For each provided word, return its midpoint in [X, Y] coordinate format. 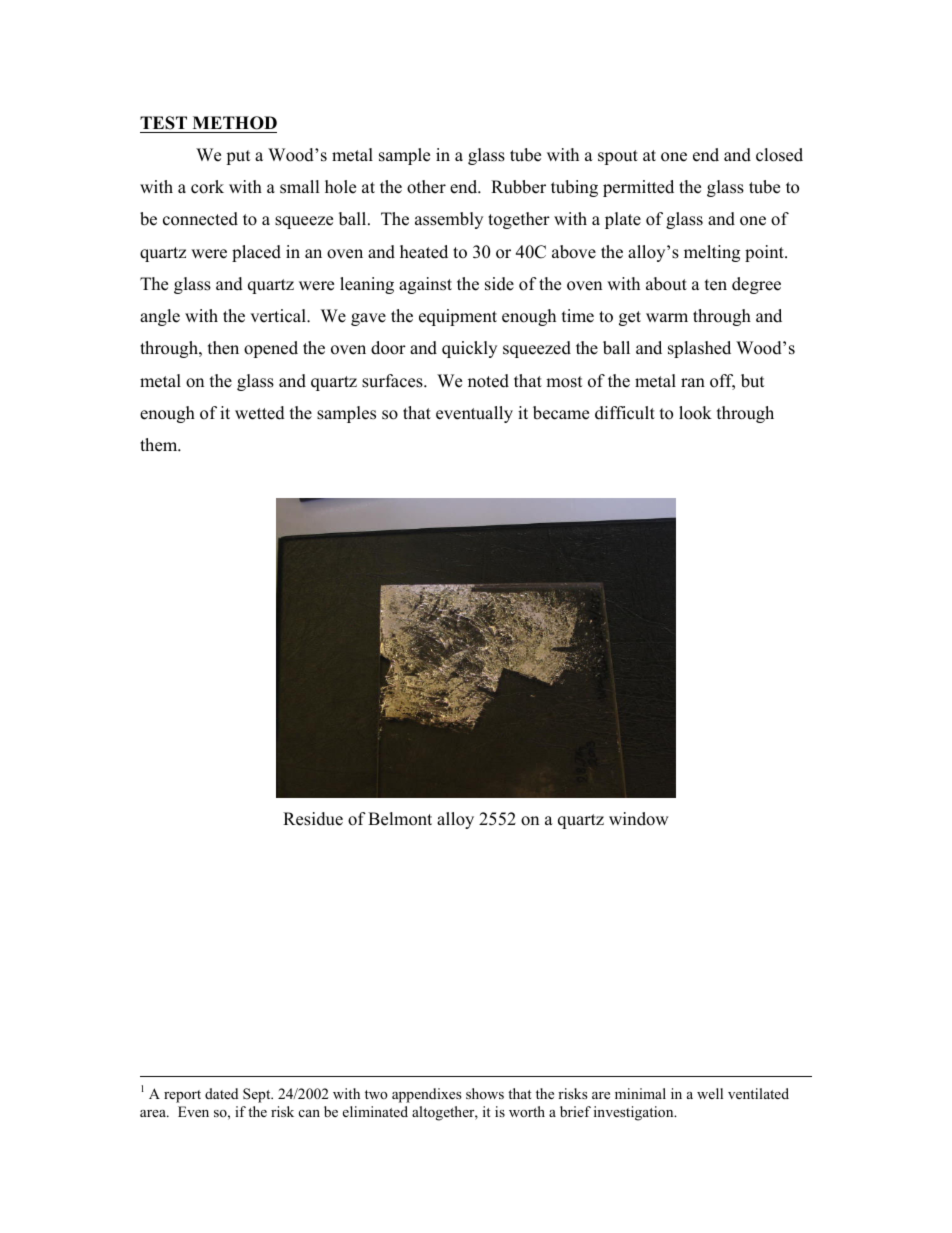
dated [221, 1093]
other [426, 187]
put [238, 157]
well [710, 1093]
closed [779, 155]
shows [485, 1093]
